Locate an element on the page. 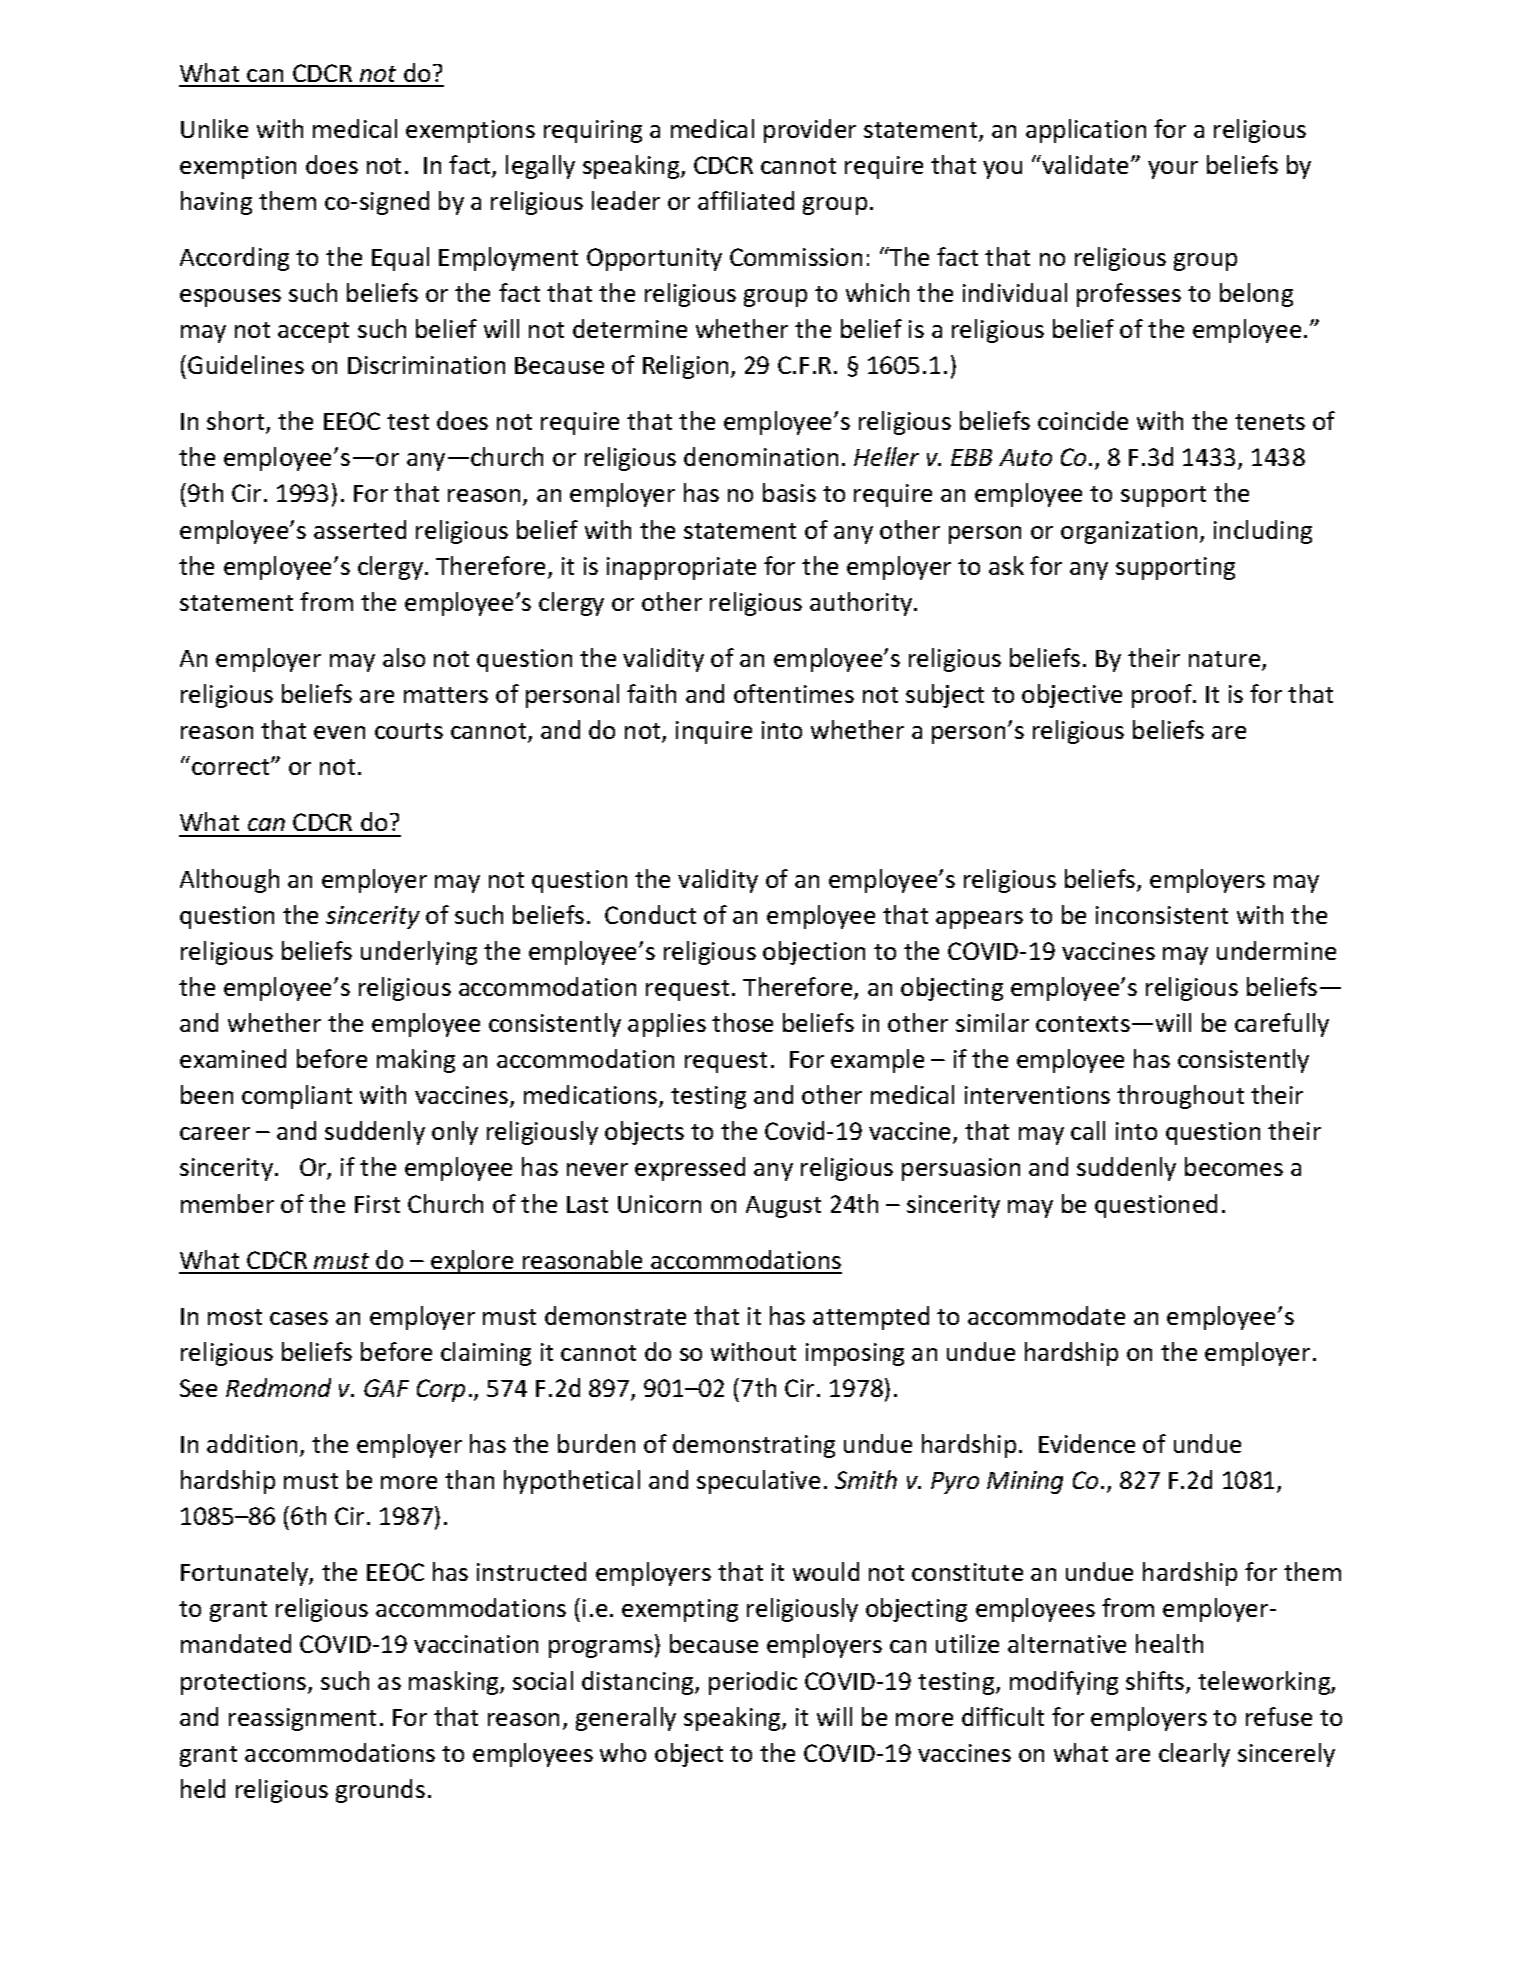  affiliated is located at coordinates (746, 200).
